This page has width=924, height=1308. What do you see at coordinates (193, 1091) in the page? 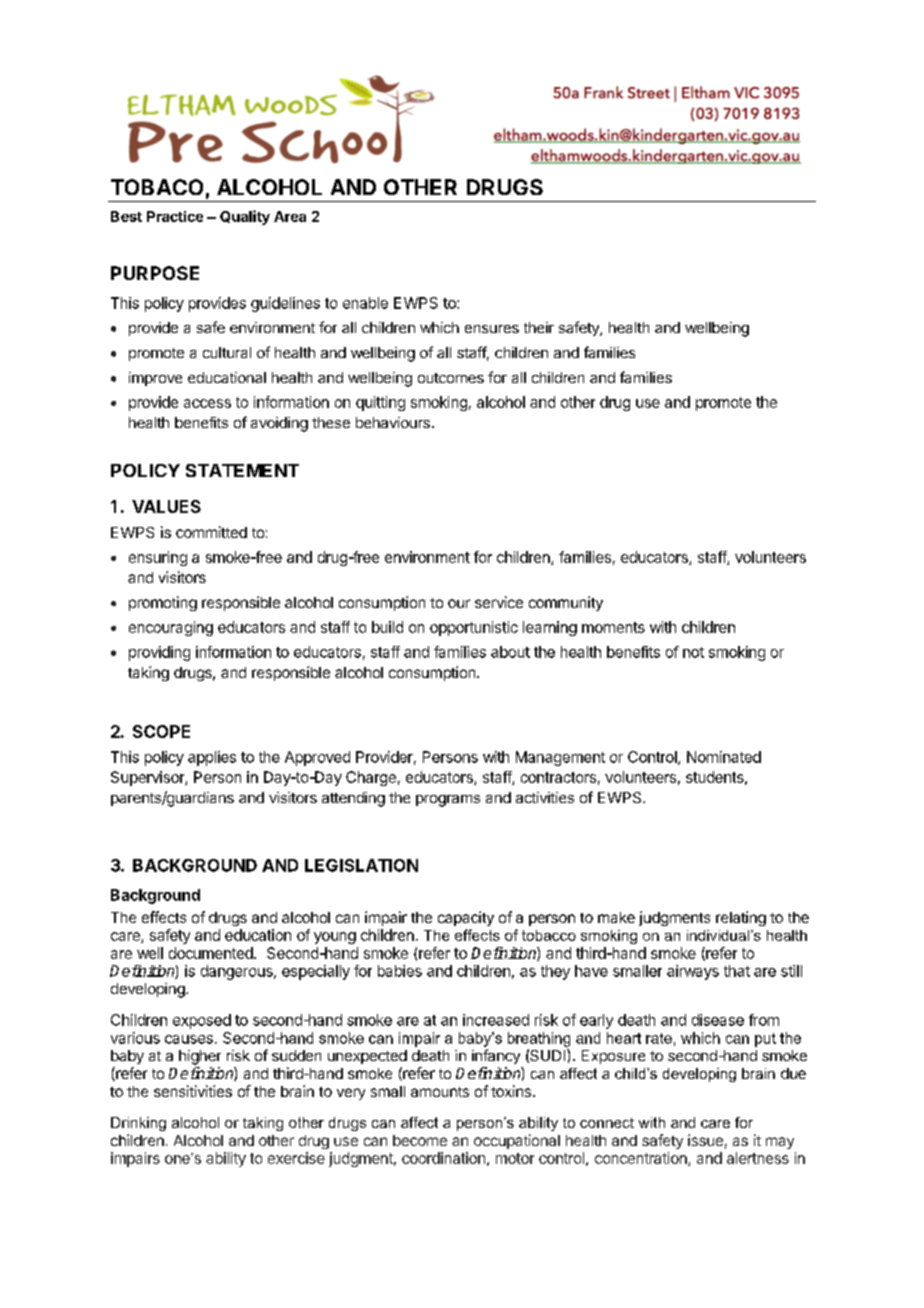
I see `sensitivities` at bounding box center [193, 1091].
